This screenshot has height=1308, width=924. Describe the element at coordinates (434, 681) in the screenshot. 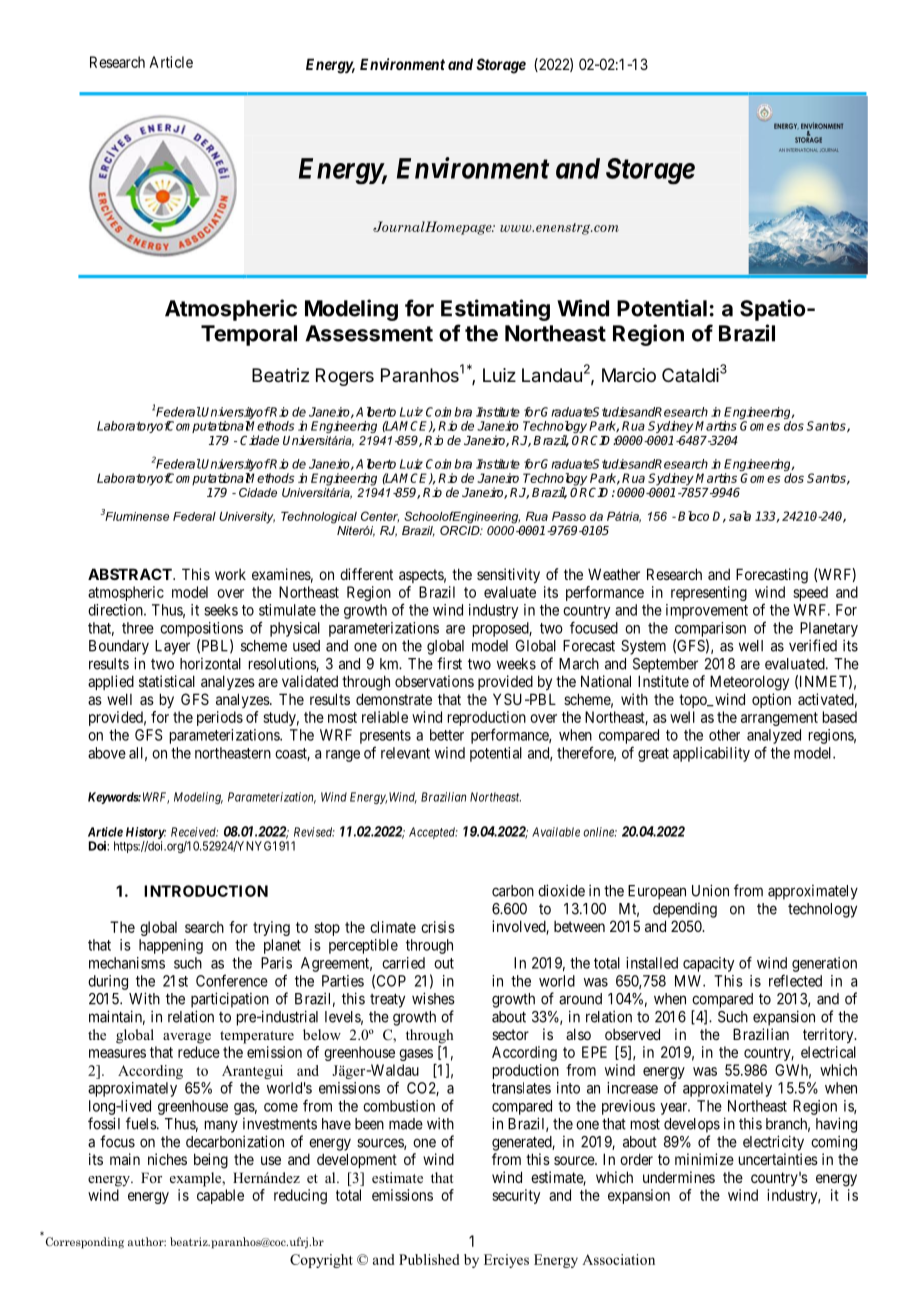

I see `observations` at that location.
